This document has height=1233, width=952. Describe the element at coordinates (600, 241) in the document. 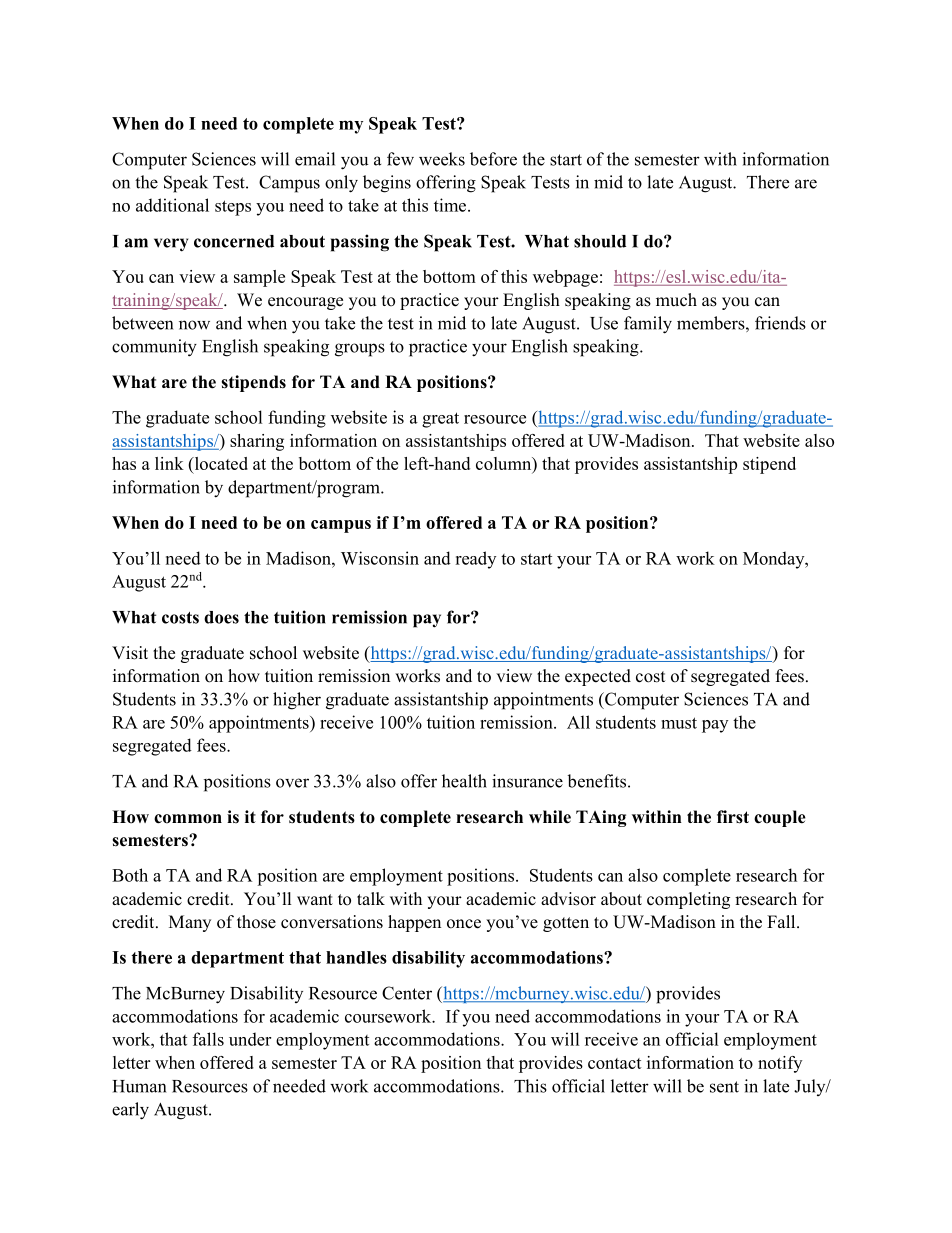

I see `should` at that location.
